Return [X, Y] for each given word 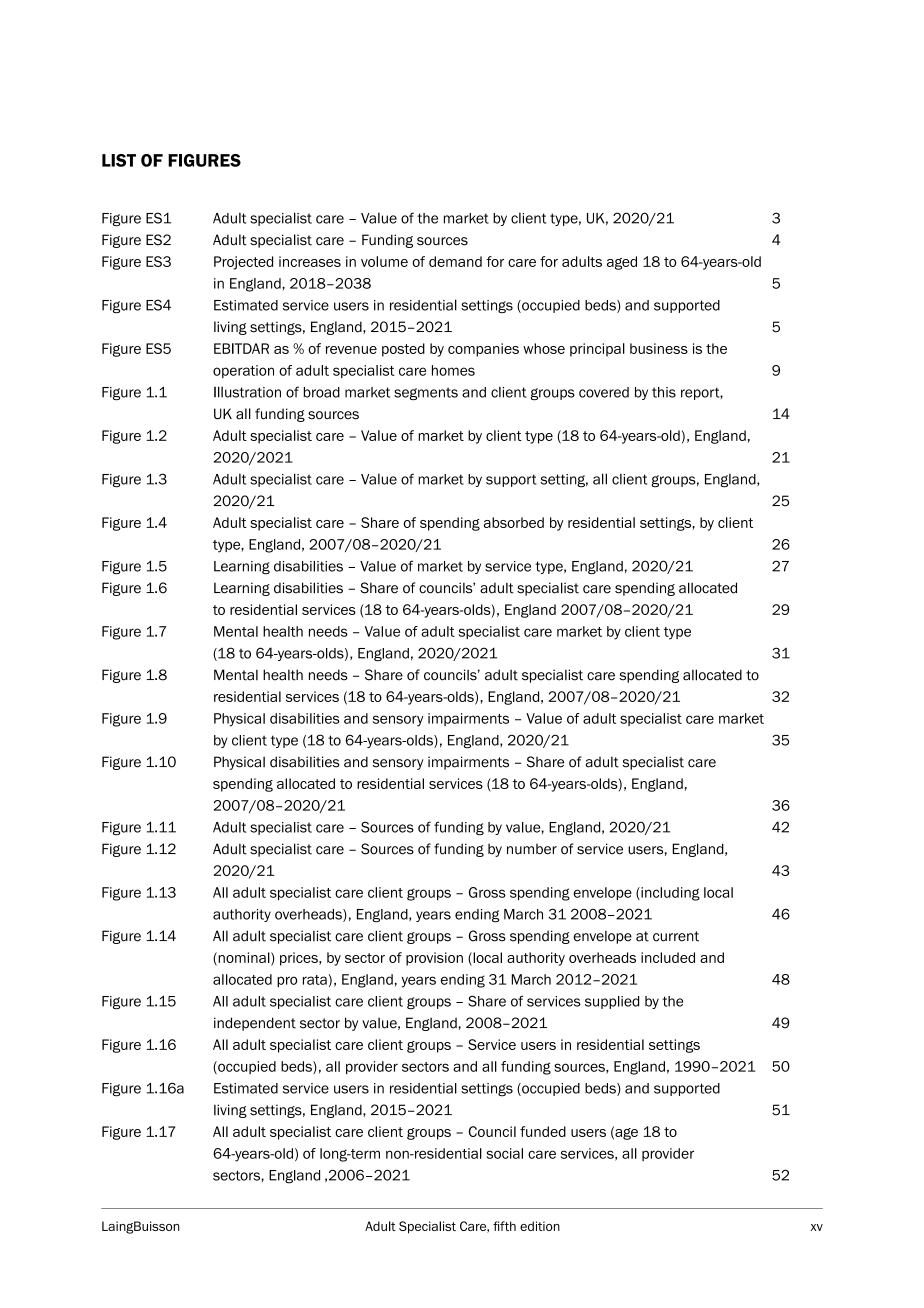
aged [622, 263]
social [505, 1153]
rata [315, 980]
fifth [504, 1226]
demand [455, 261]
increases [310, 261]
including [669, 894]
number [532, 849]
